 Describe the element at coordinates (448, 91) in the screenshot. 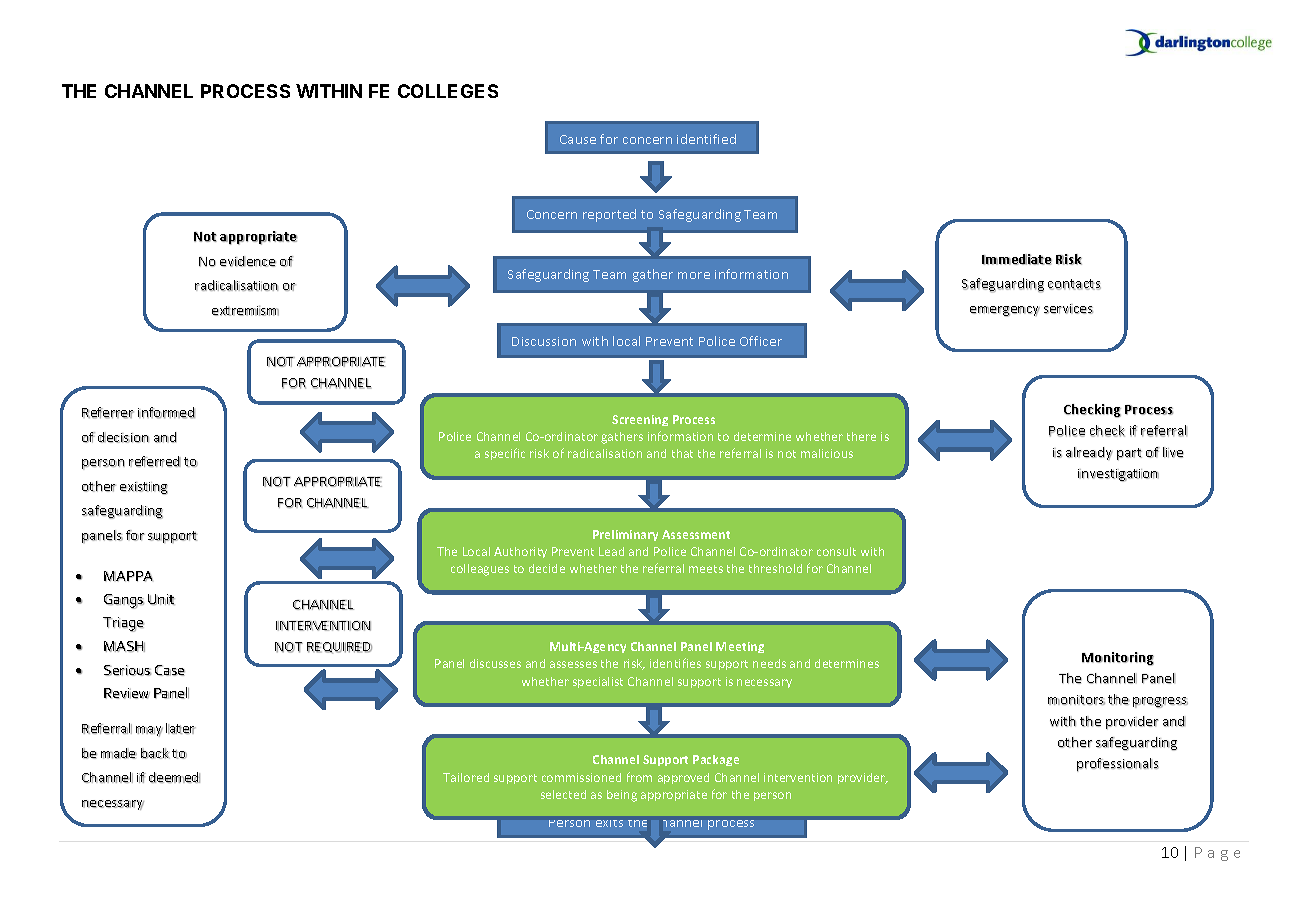

I see `COLLEGES` at that location.
